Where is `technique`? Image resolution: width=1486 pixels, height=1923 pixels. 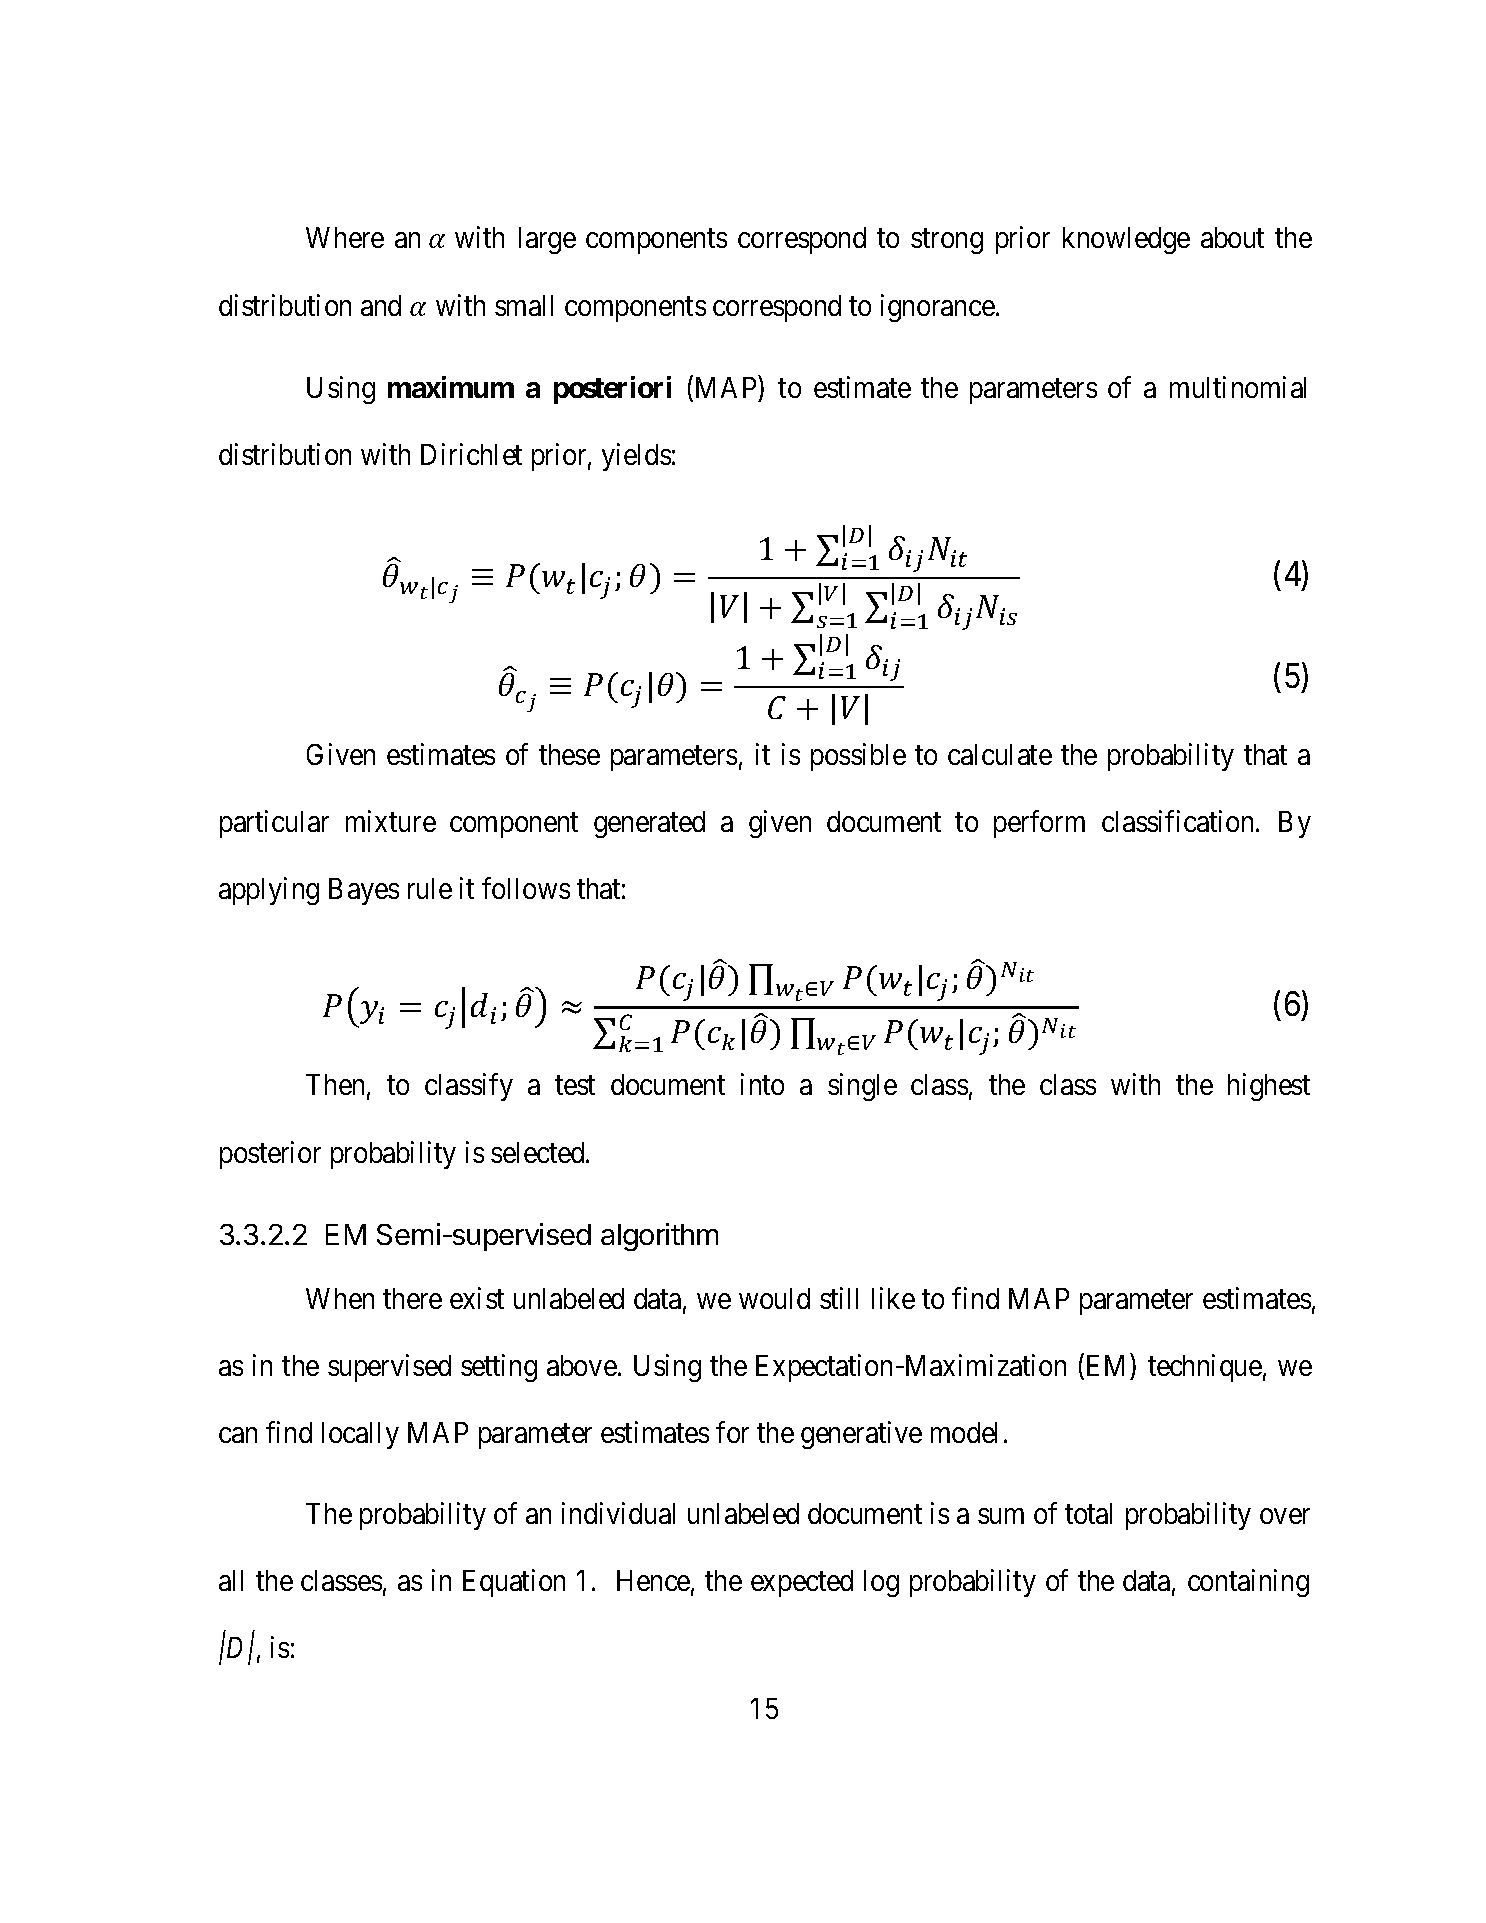
technique is located at coordinates (1205, 1368).
